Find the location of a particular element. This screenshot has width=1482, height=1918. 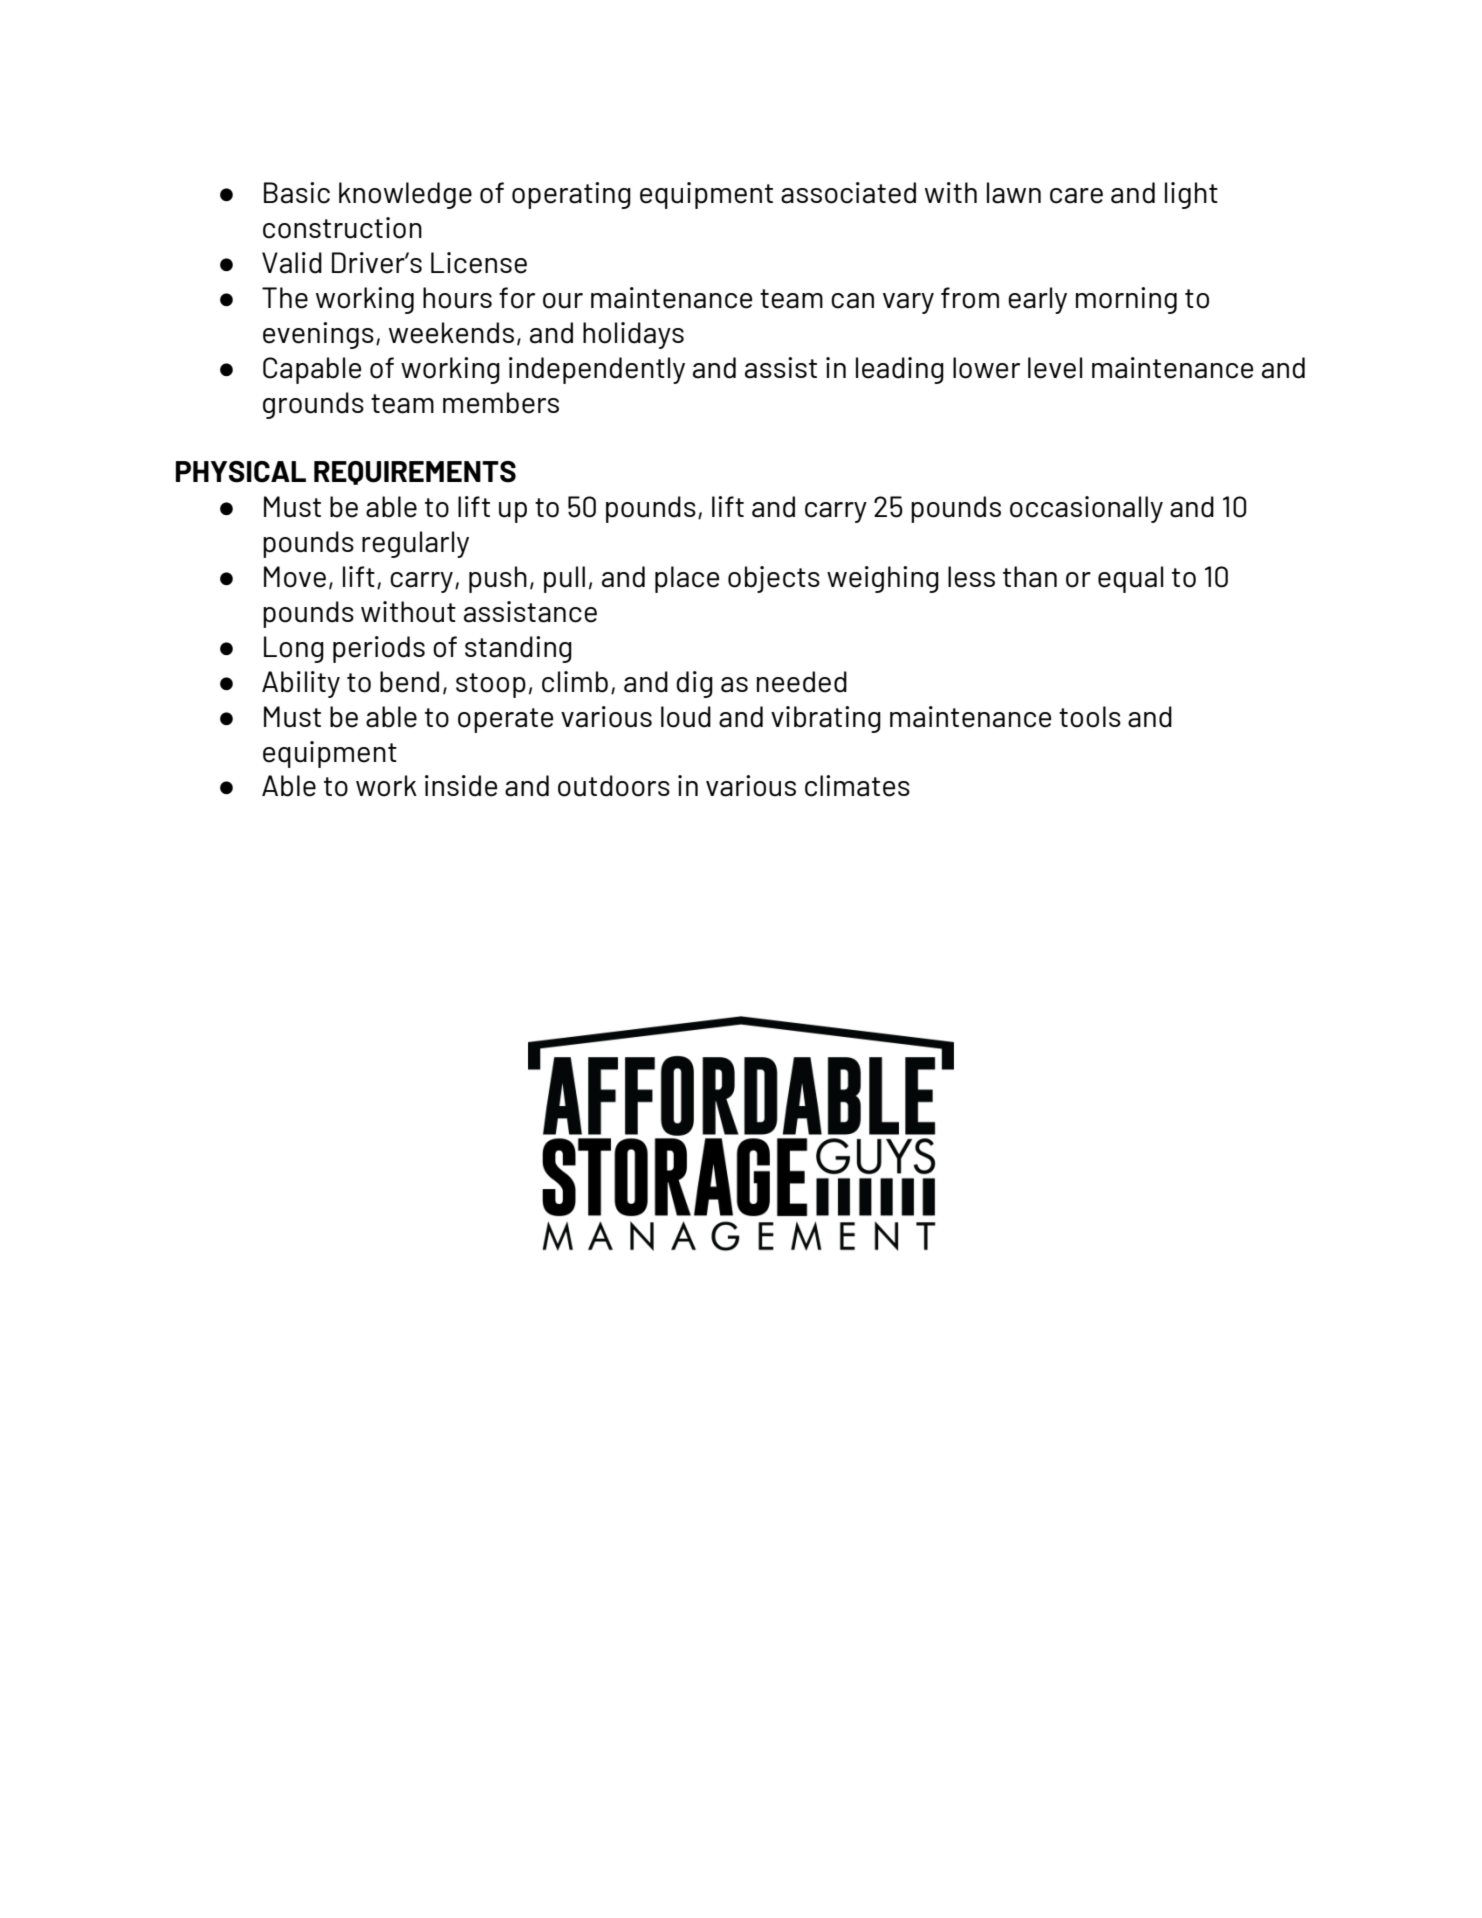

tools is located at coordinates (1090, 717).
